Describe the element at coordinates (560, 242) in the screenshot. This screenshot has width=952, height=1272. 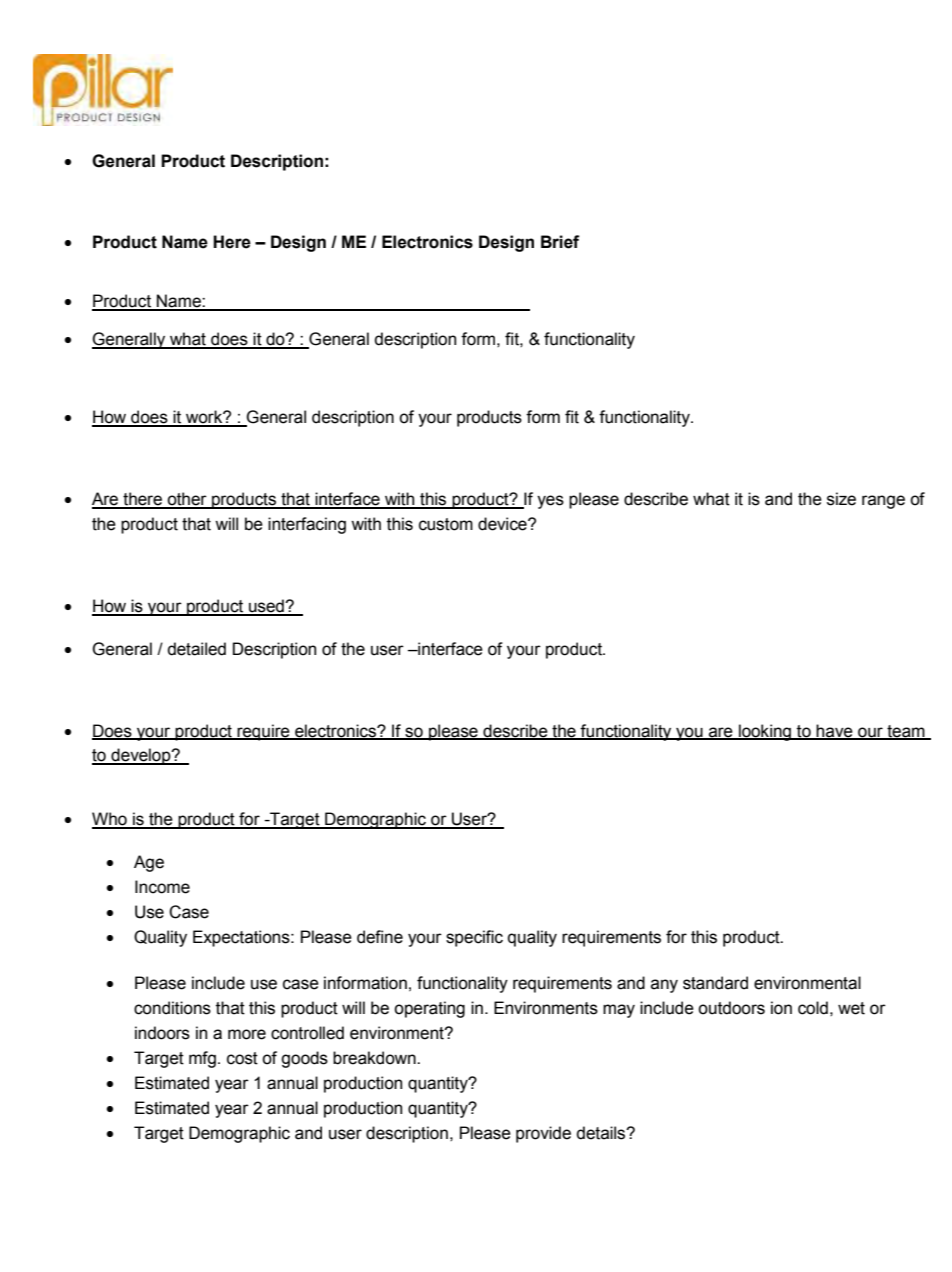
I see `Brief` at that location.
